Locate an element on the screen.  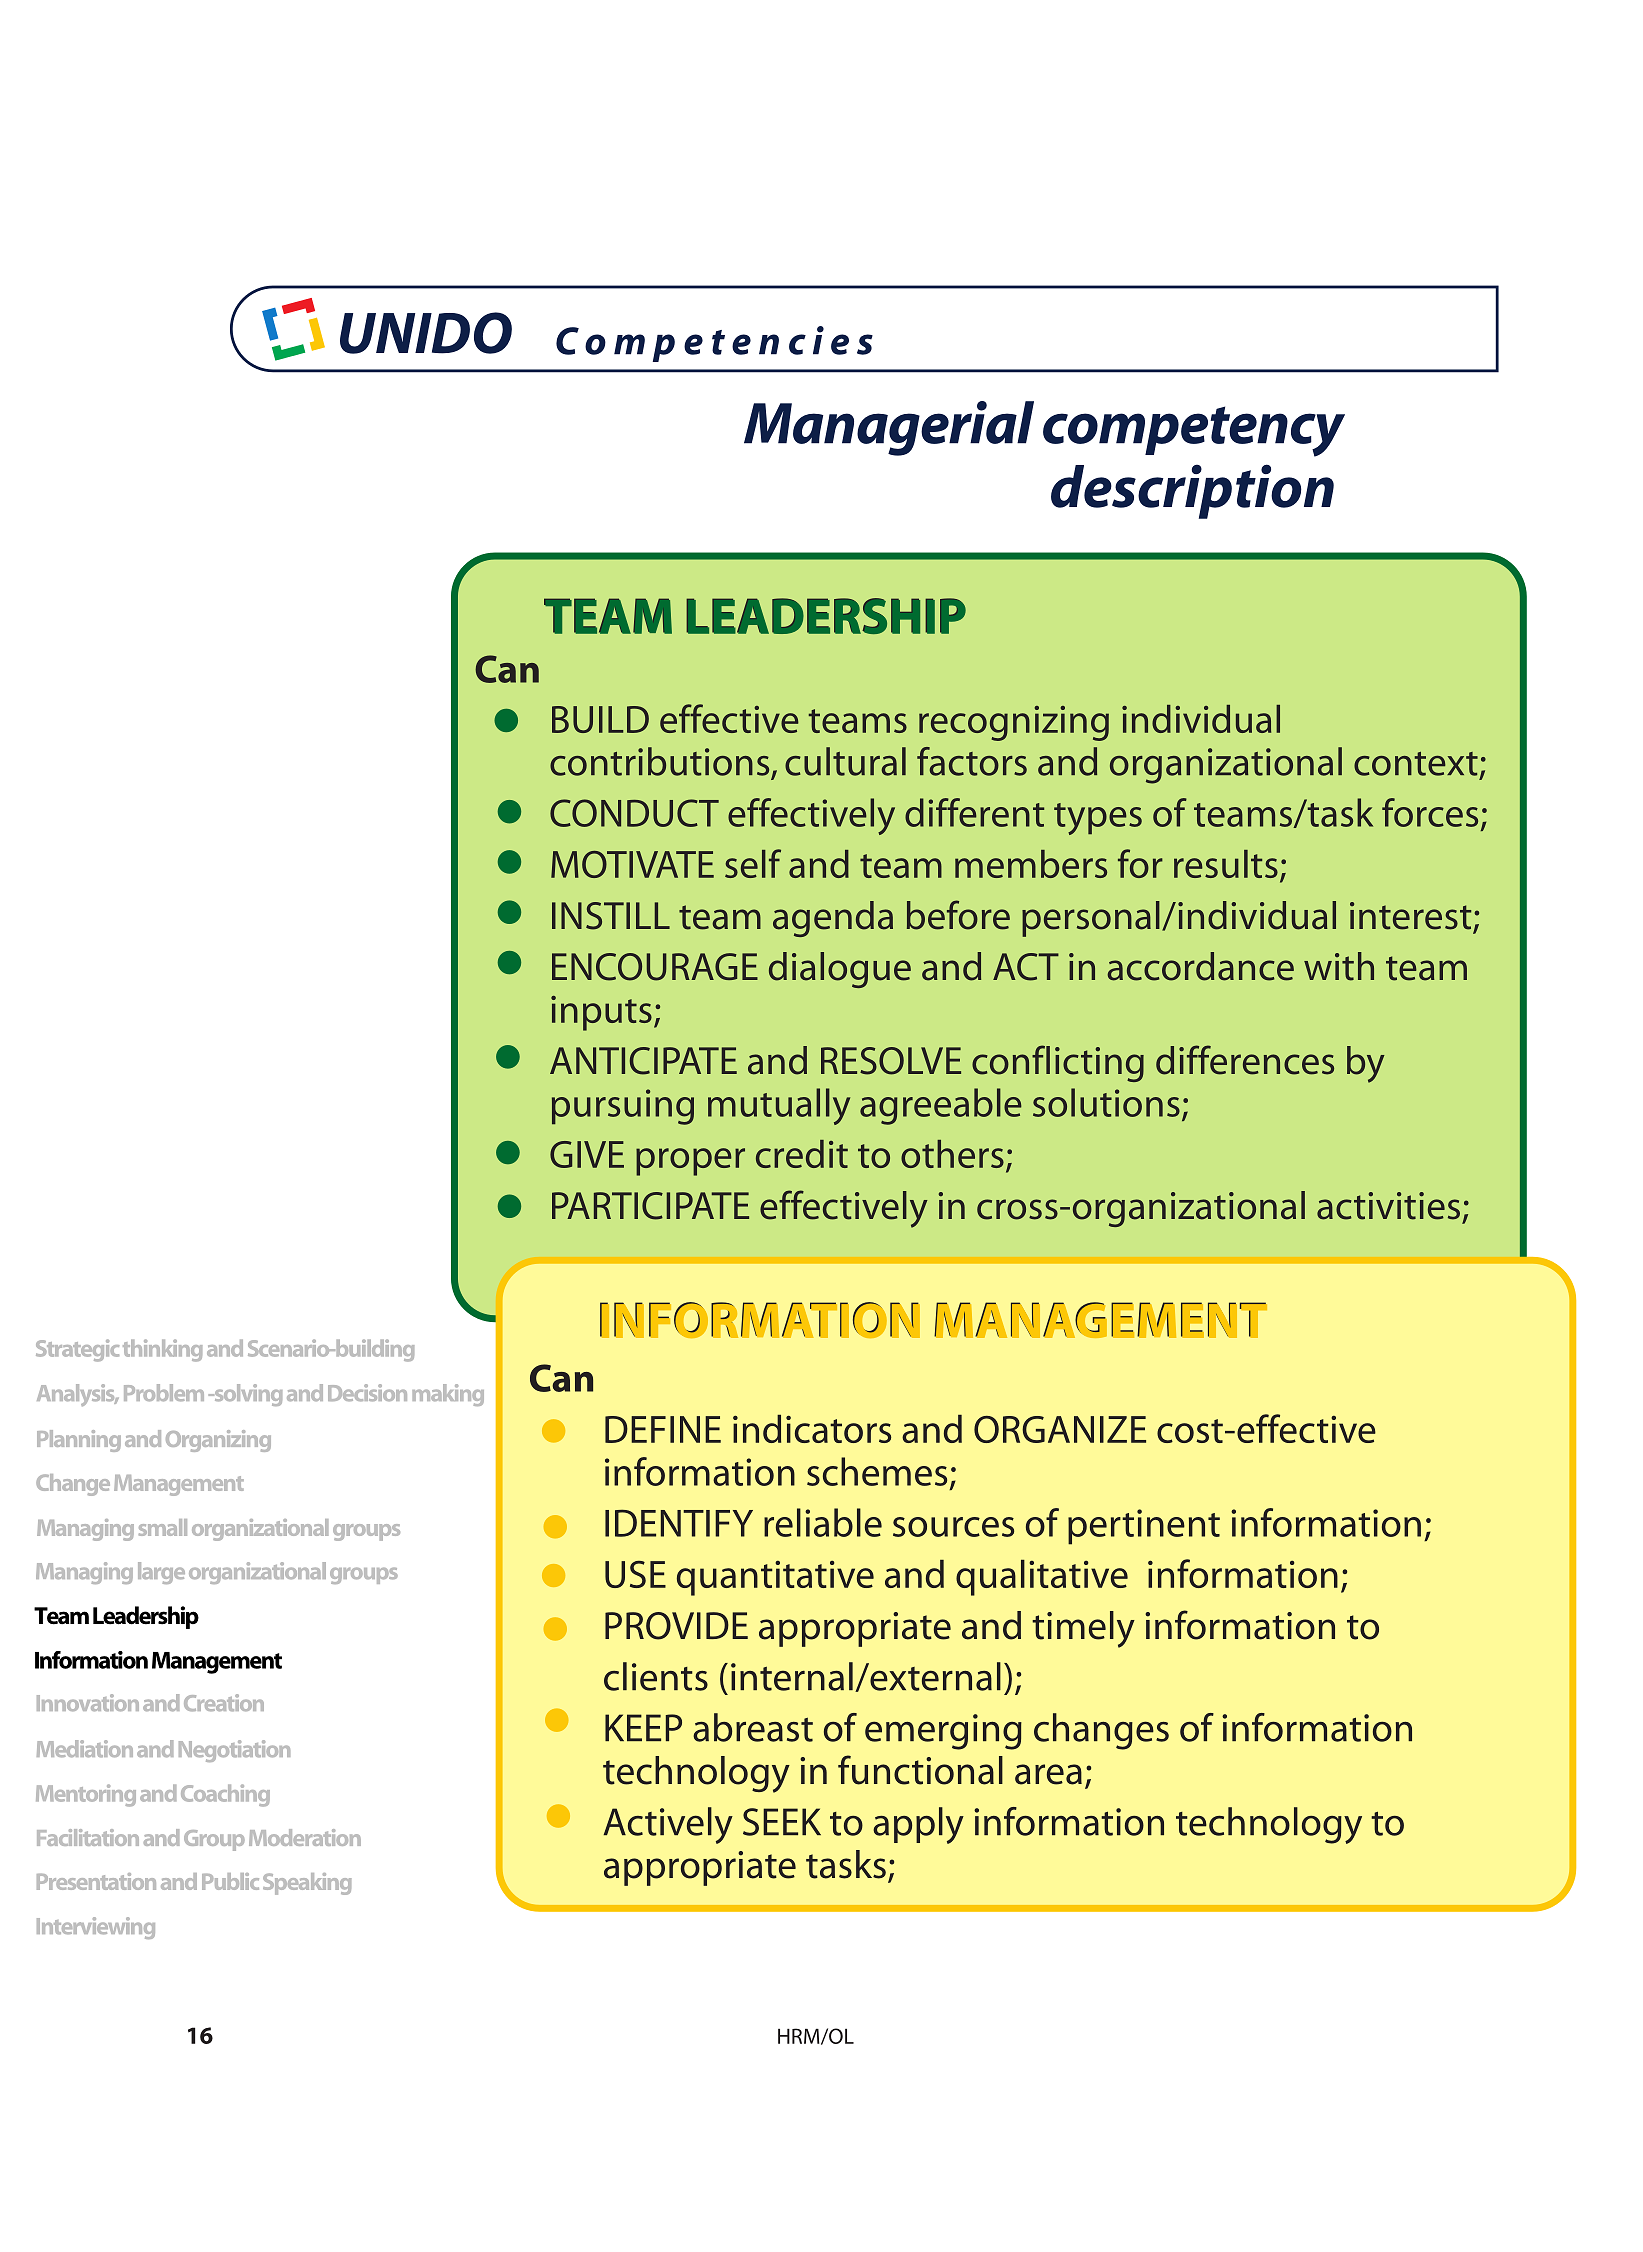
Public is located at coordinates (230, 1881).
